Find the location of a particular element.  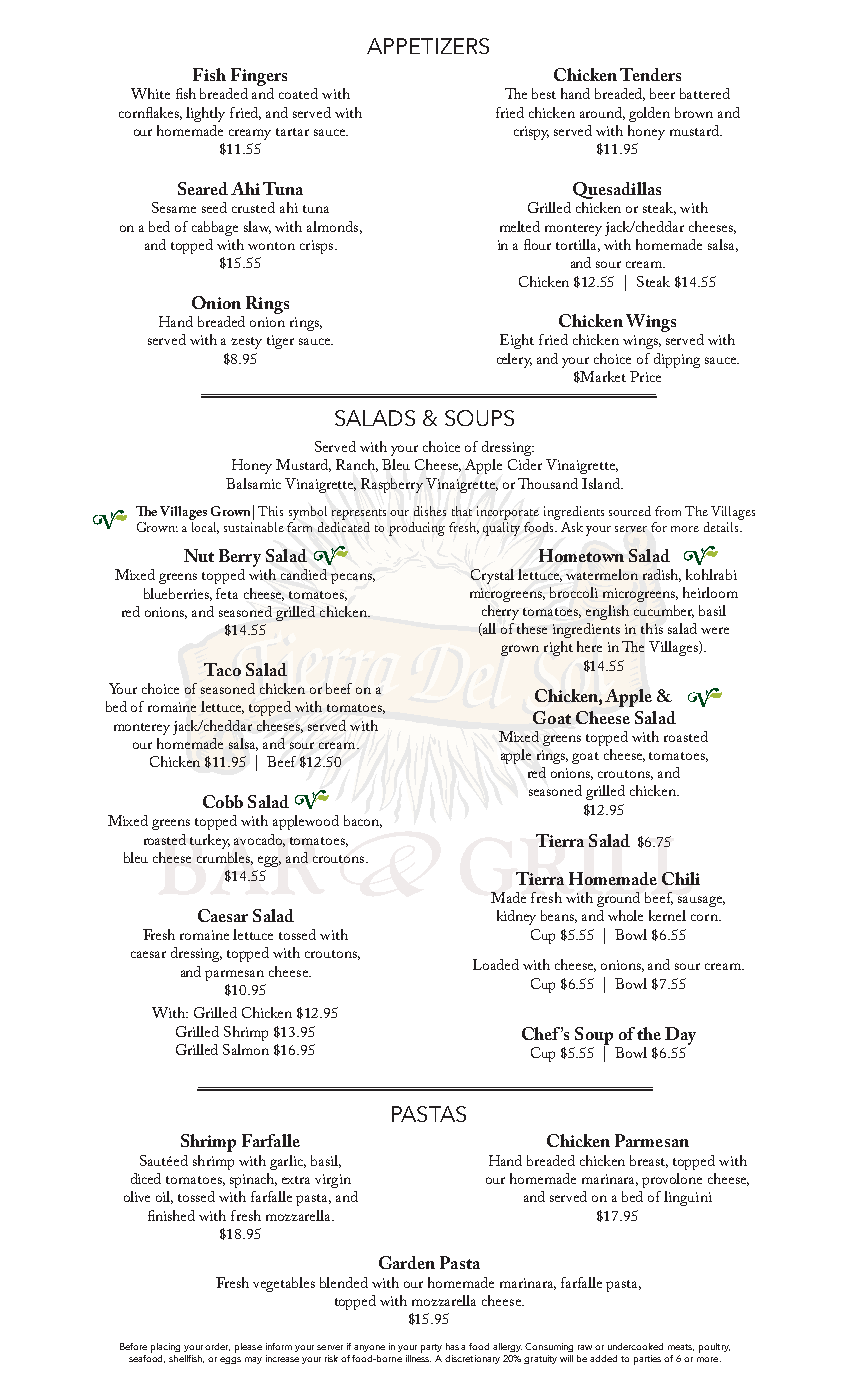

APPETIZERS is located at coordinates (428, 46).
